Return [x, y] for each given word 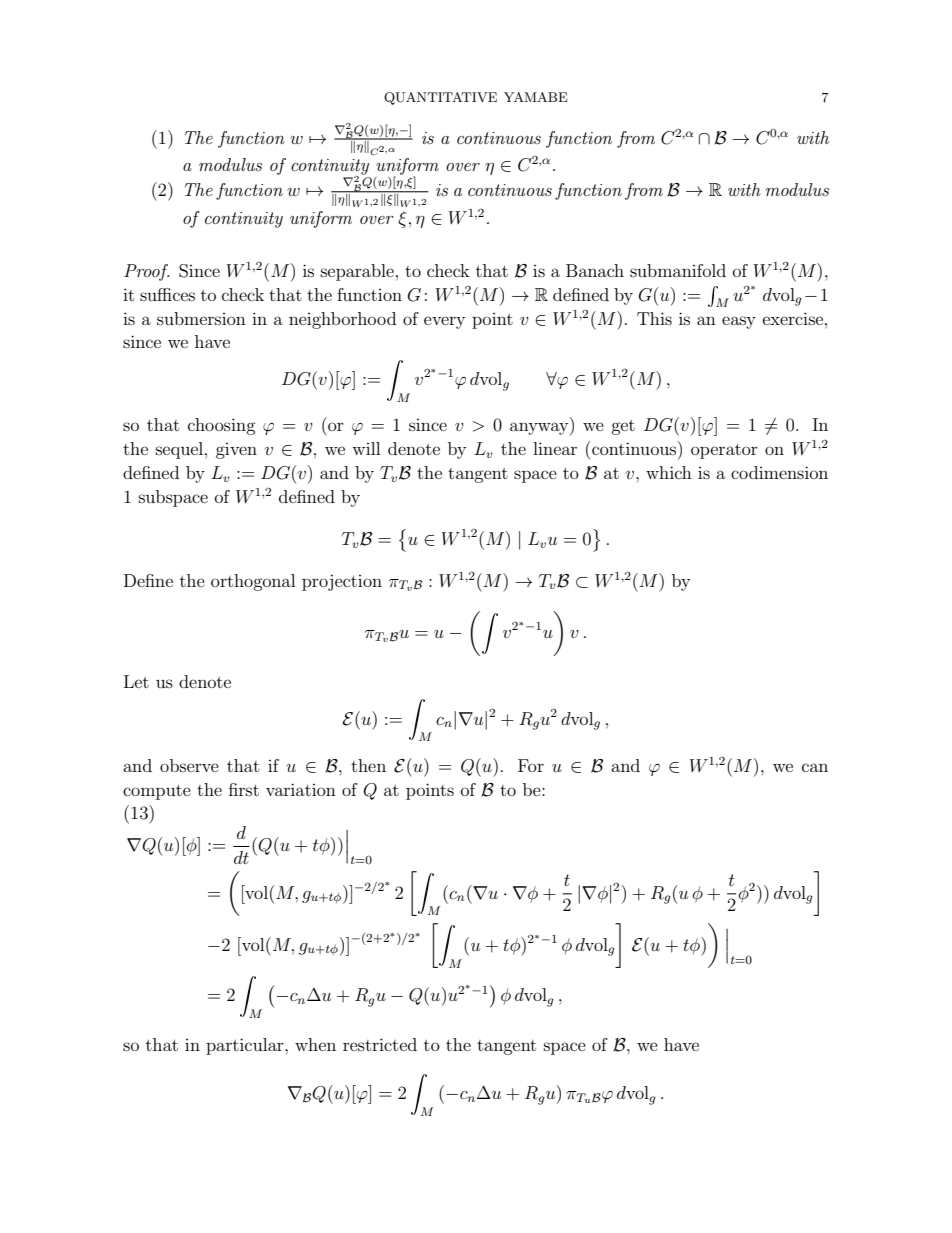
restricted [380, 1044]
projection [342, 582]
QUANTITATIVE [440, 98]
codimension [779, 472]
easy [739, 322]
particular [246, 1046]
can [815, 767]
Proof [146, 272]
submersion [201, 318]
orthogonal [253, 582]
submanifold [678, 270]
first [244, 789]
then [368, 765]
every [444, 322]
